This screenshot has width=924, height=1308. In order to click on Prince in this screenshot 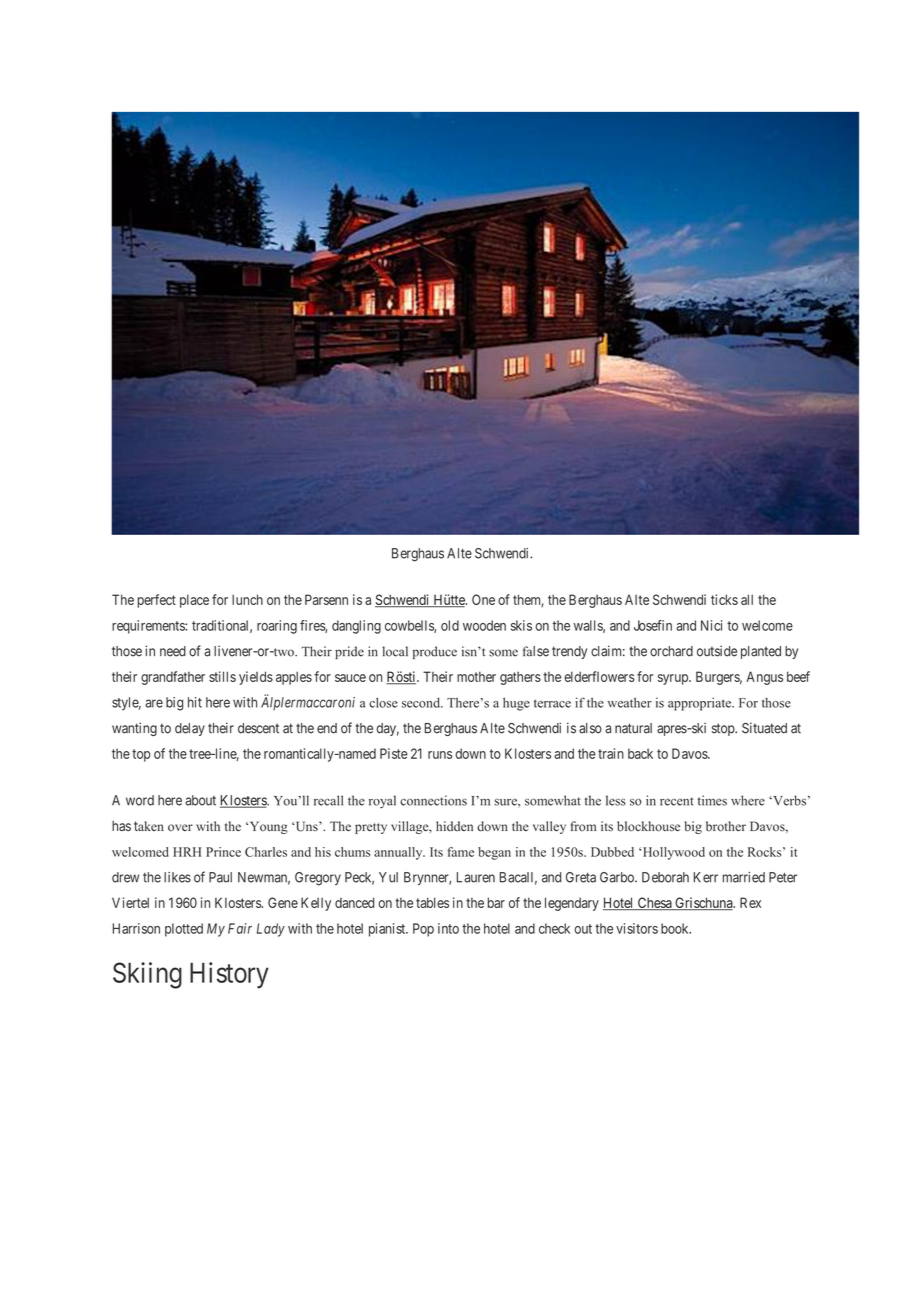, I will do `click(223, 852)`.
